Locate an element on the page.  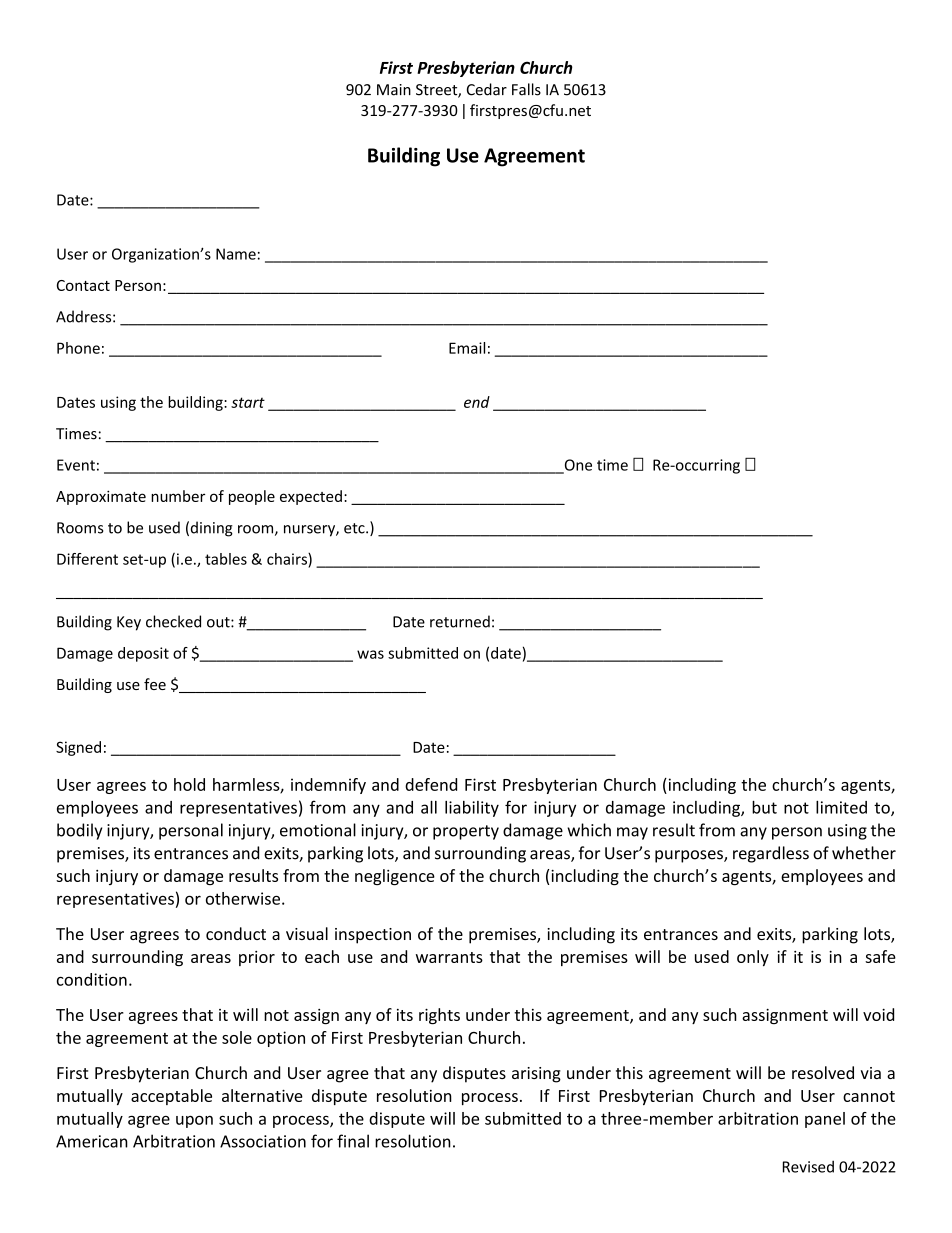
returned is located at coordinates (460, 621).
